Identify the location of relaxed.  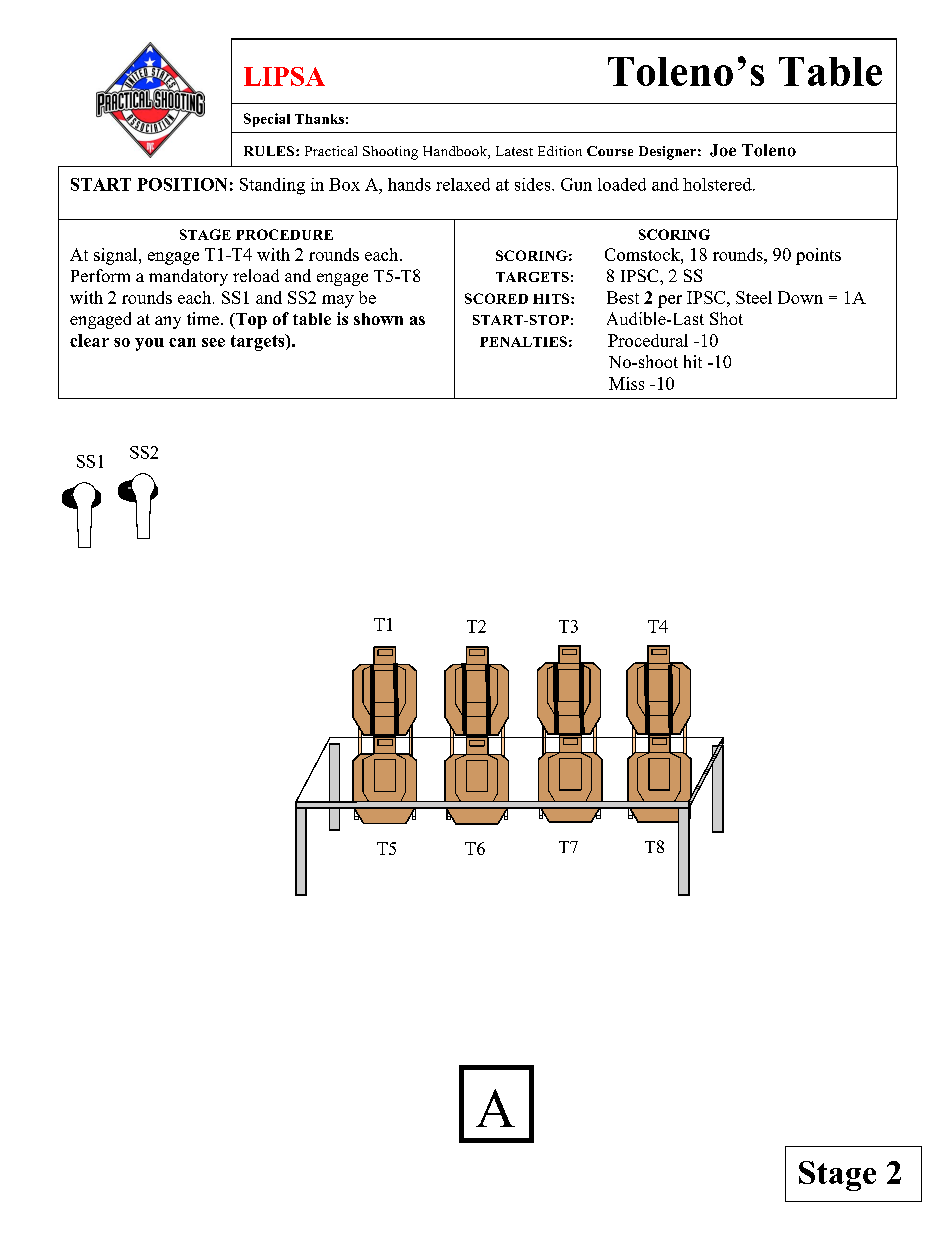
(463, 184).
